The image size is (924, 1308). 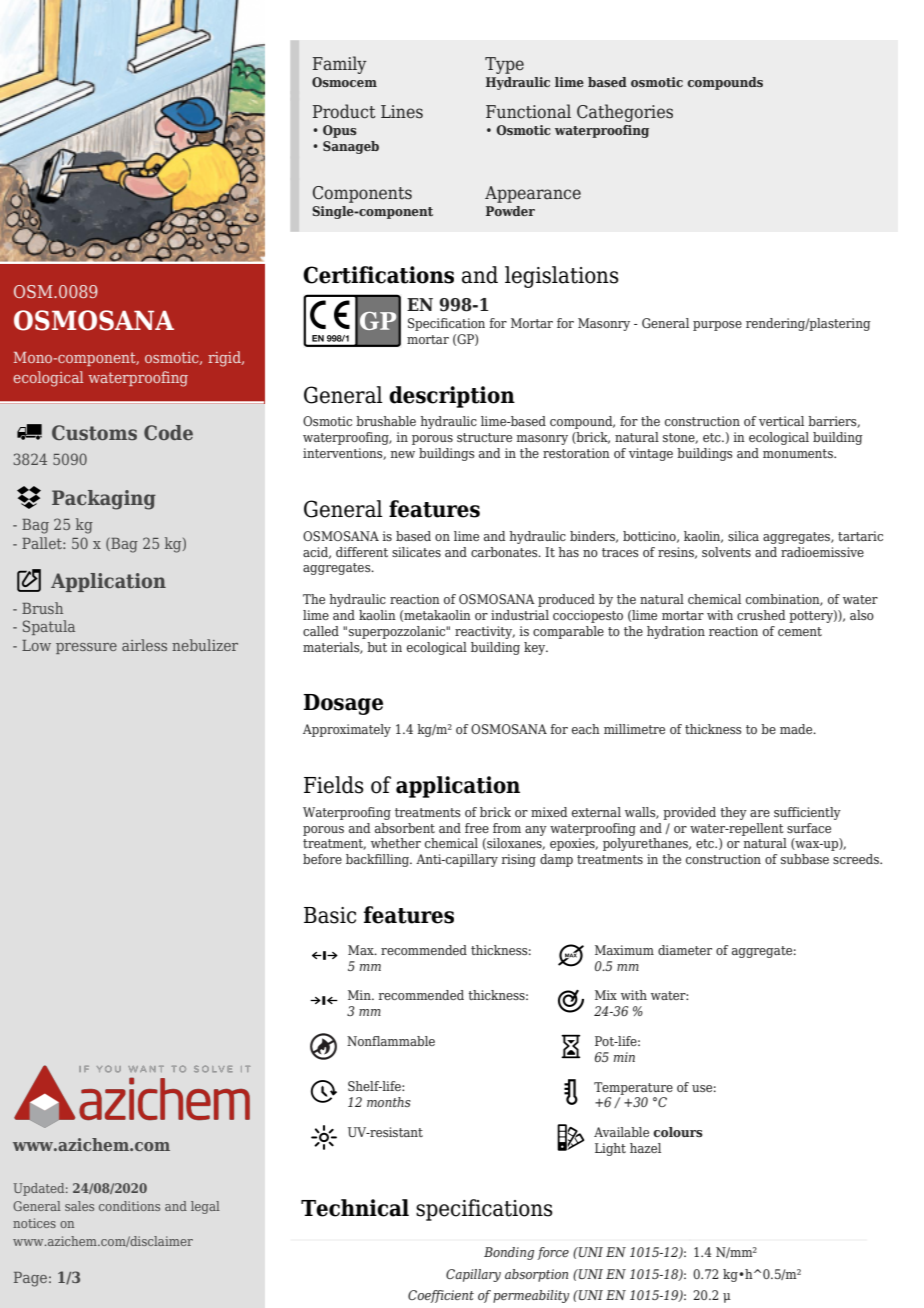 What do you see at coordinates (402, 112) in the page?
I see `Lines` at bounding box center [402, 112].
